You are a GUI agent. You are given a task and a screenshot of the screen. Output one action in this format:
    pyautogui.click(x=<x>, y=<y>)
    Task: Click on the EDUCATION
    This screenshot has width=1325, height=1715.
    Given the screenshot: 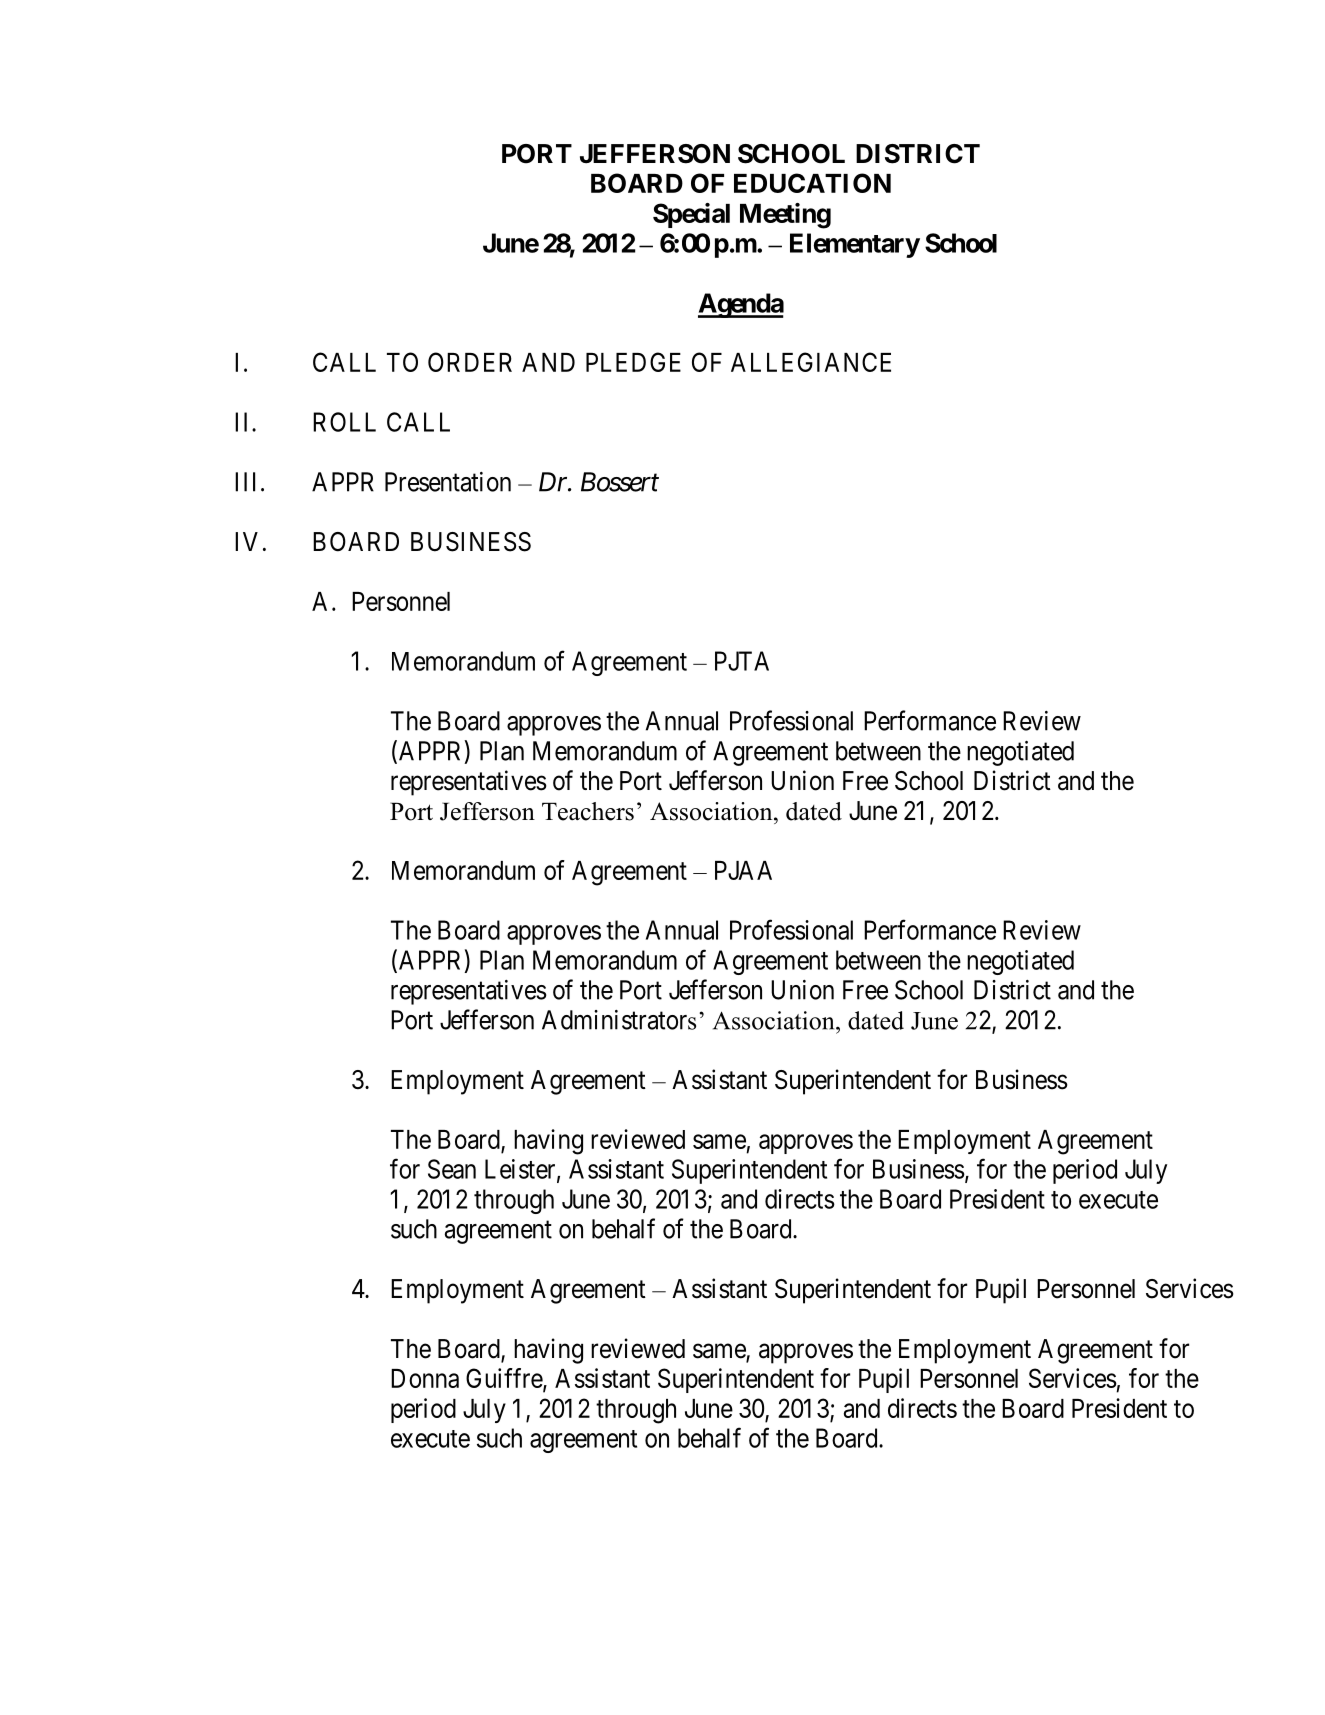 What is the action you would take?
    pyautogui.click(x=812, y=183)
